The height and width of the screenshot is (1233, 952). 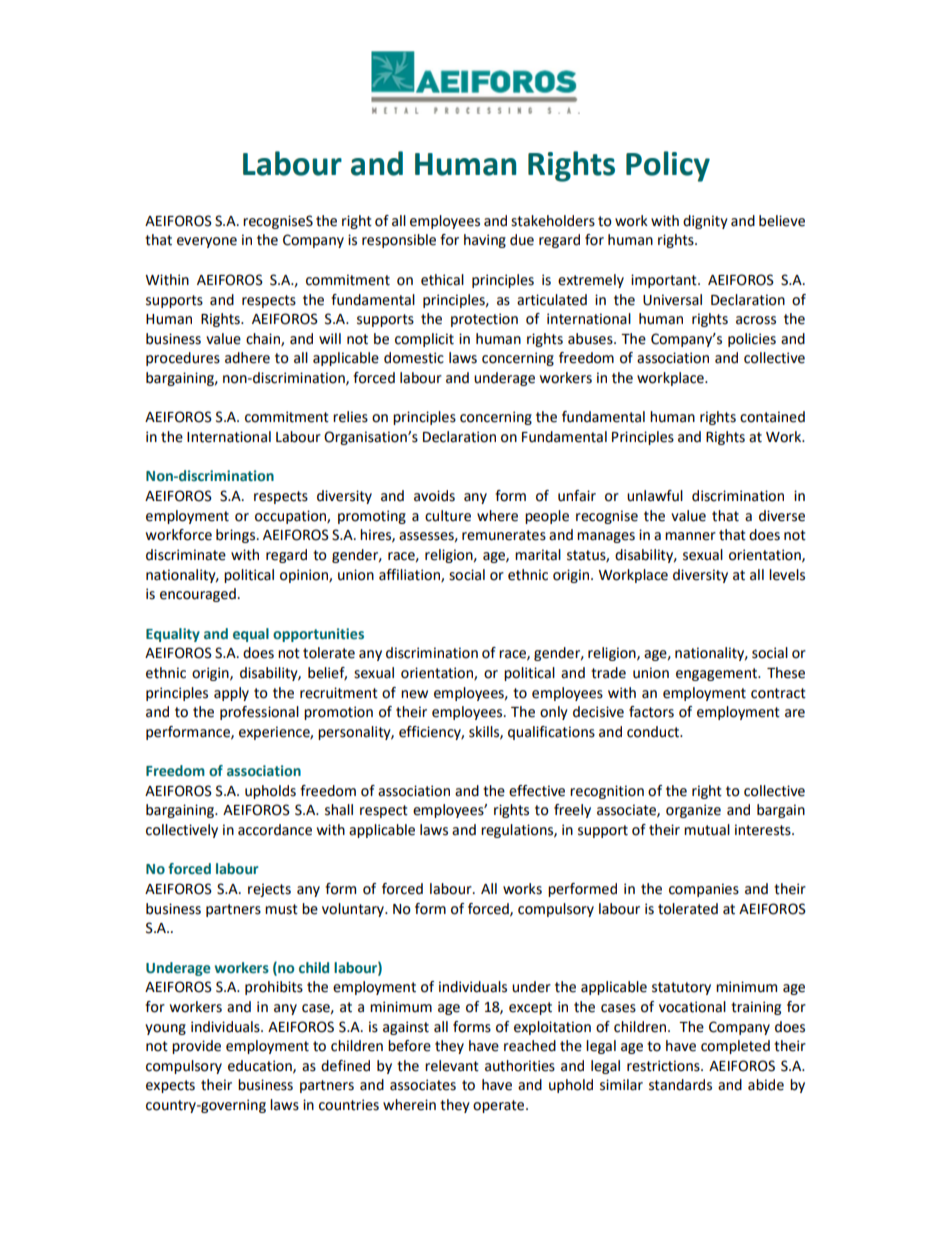 What do you see at coordinates (261, 1066) in the screenshot?
I see `education` at bounding box center [261, 1066].
